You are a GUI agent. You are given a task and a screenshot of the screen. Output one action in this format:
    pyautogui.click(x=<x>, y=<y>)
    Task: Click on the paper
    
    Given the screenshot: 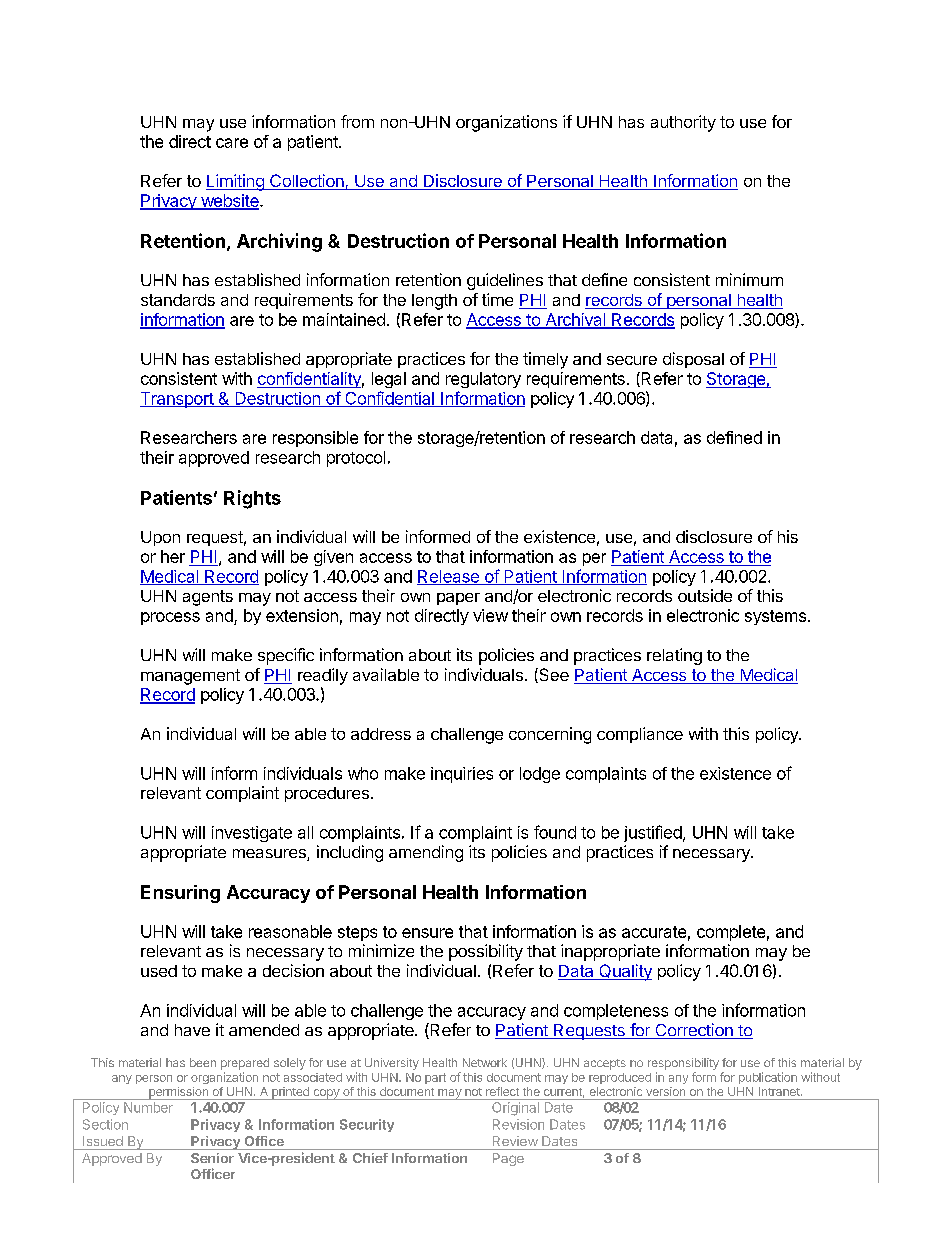 What is the action you would take?
    pyautogui.click(x=458, y=599)
